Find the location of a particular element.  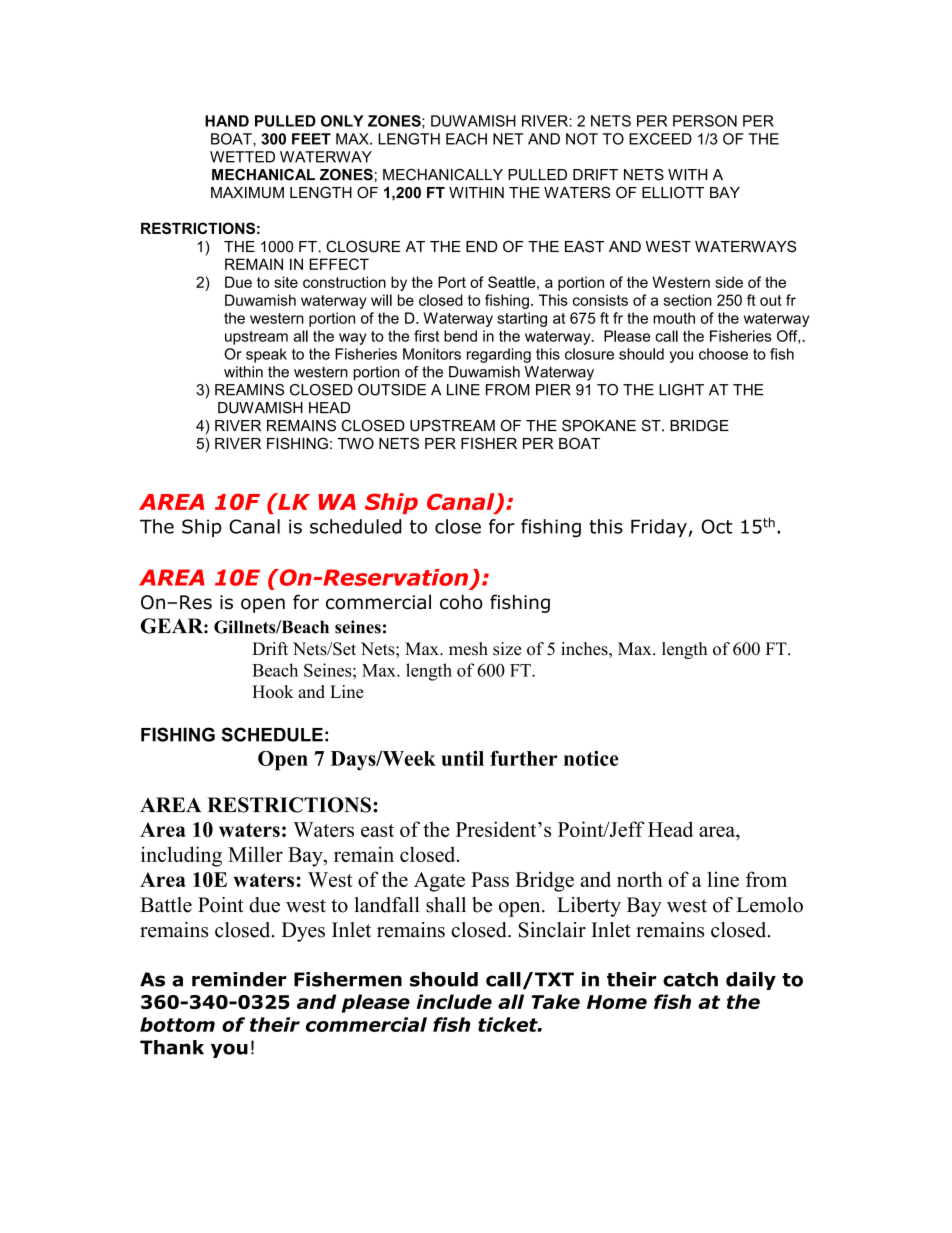

ONLY is located at coordinates (342, 121).
